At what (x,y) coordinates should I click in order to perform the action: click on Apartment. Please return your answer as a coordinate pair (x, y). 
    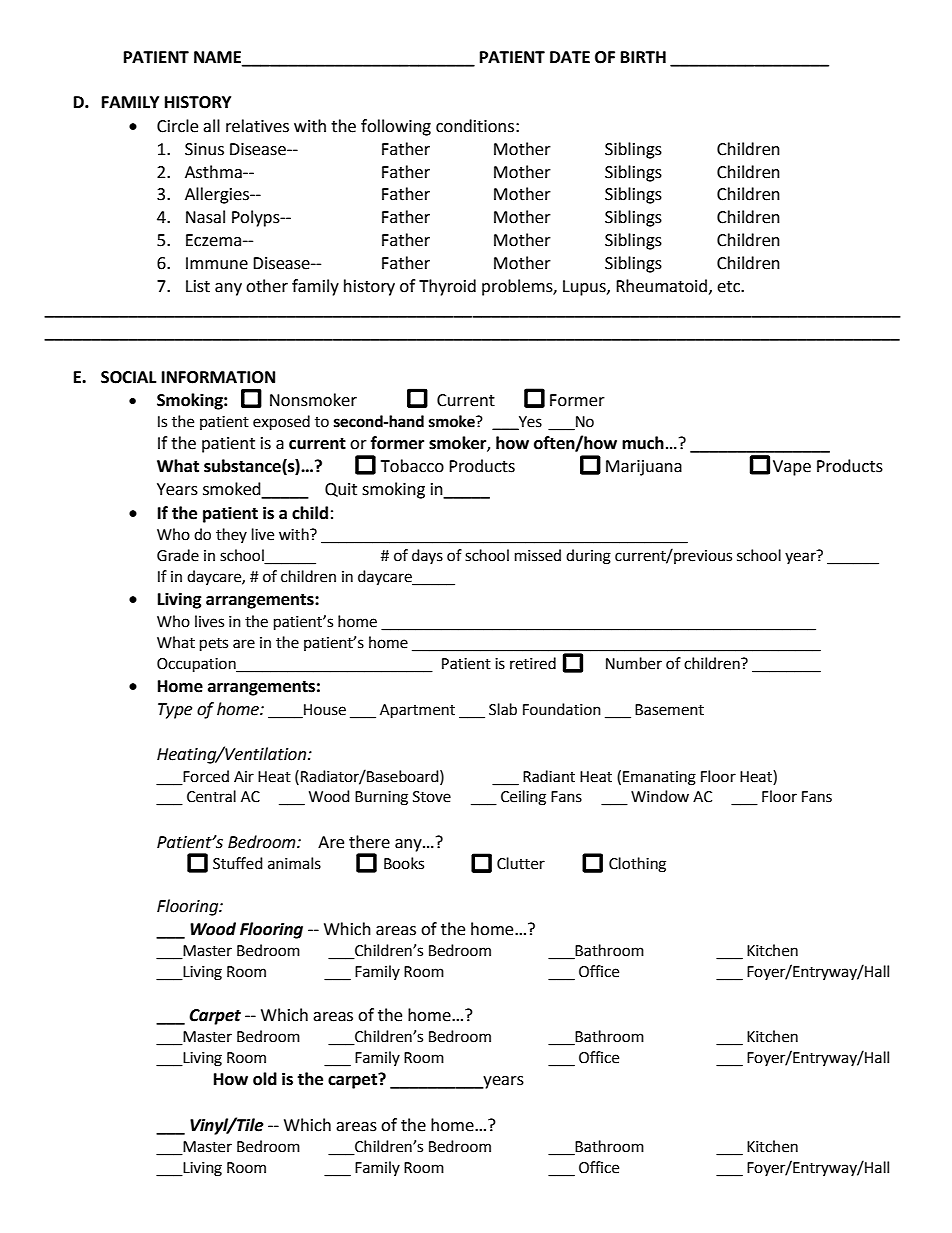
    Looking at the image, I should click on (417, 711).
